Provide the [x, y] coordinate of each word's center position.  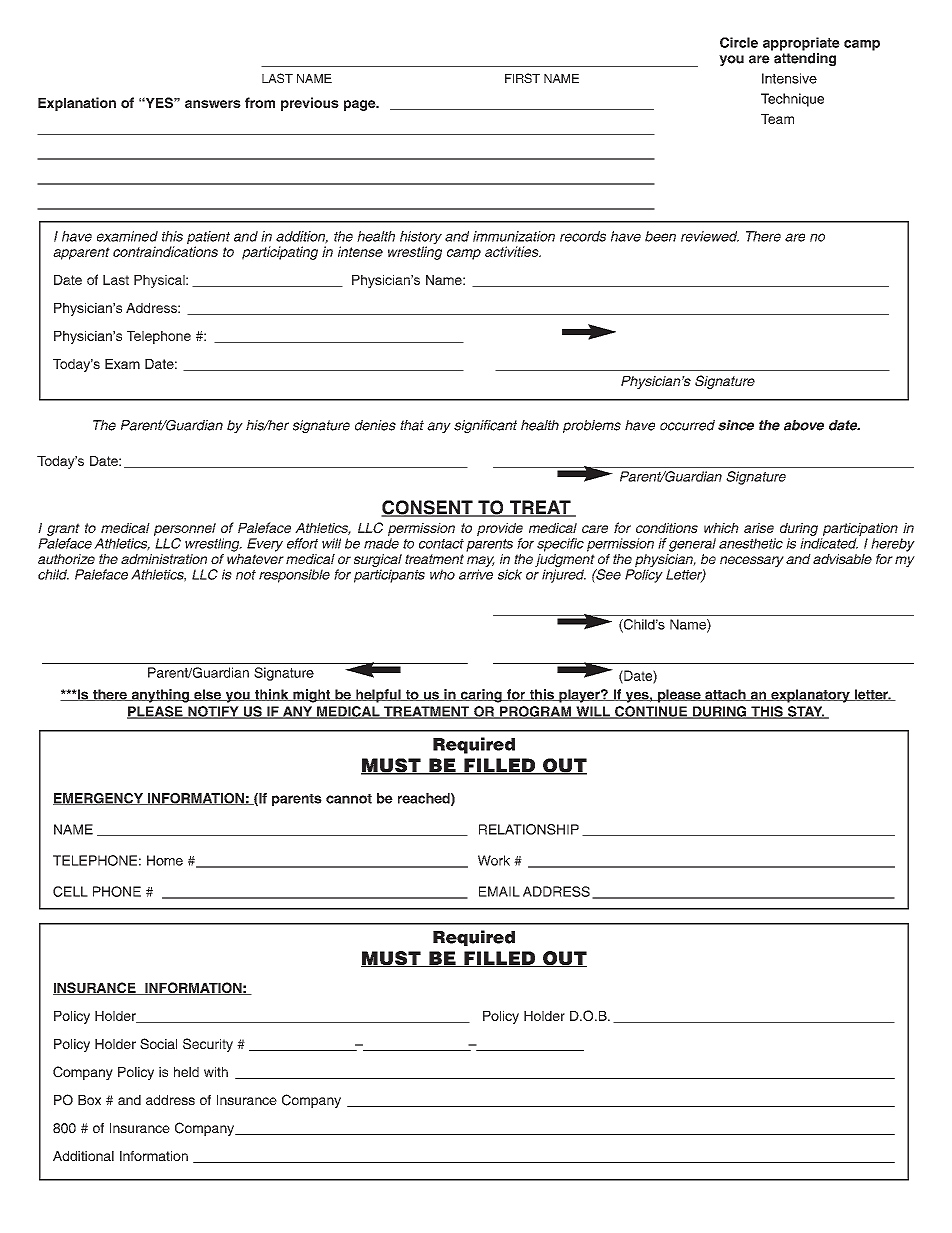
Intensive [789, 78]
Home [165, 860]
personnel [185, 529]
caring [481, 696]
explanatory [810, 696]
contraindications [165, 251]
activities [513, 251]
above [804, 425]
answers [213, 104]
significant [485, 426]
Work [494, 860]
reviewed [710, 236]
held [186, 1072]
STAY [805, 712]
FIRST [522, 78]
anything [160, 696]
